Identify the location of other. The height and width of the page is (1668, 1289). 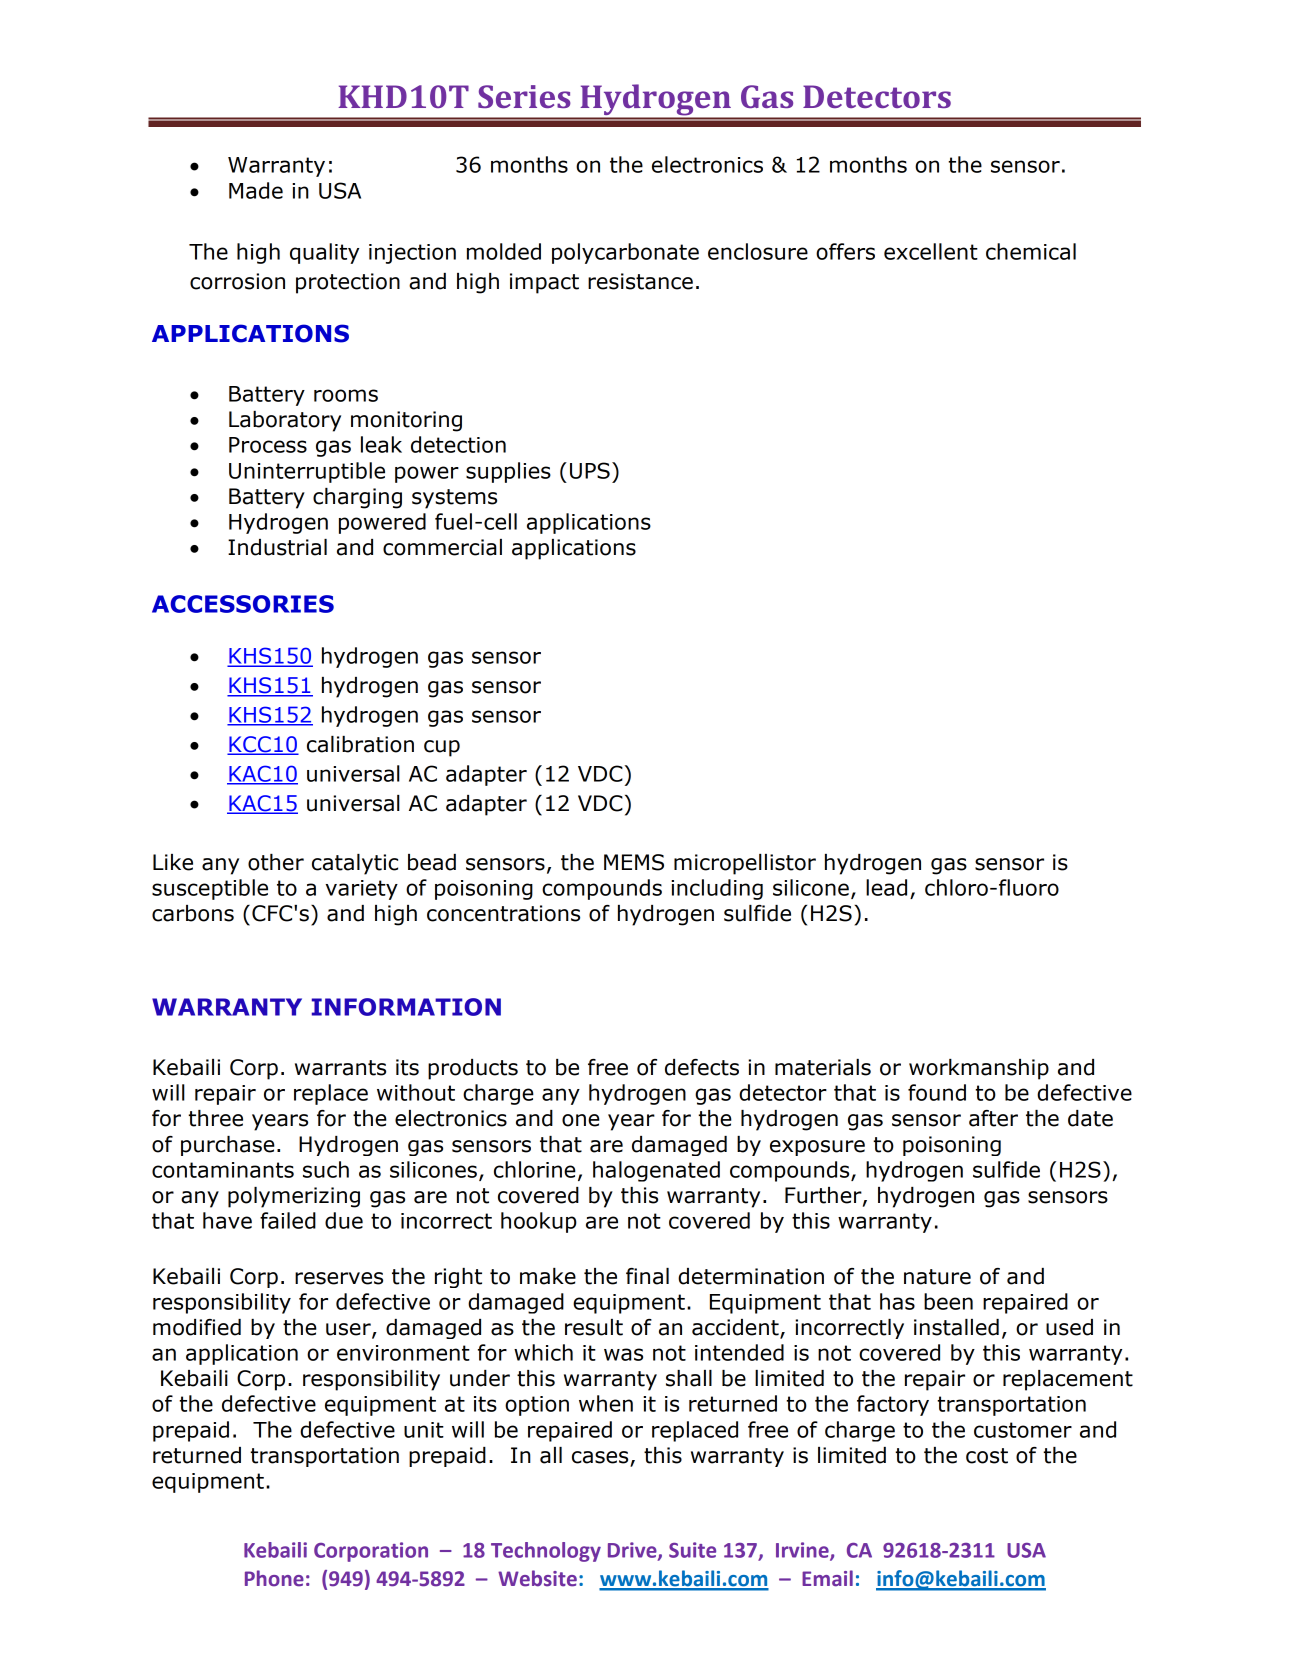
(276, 862).
